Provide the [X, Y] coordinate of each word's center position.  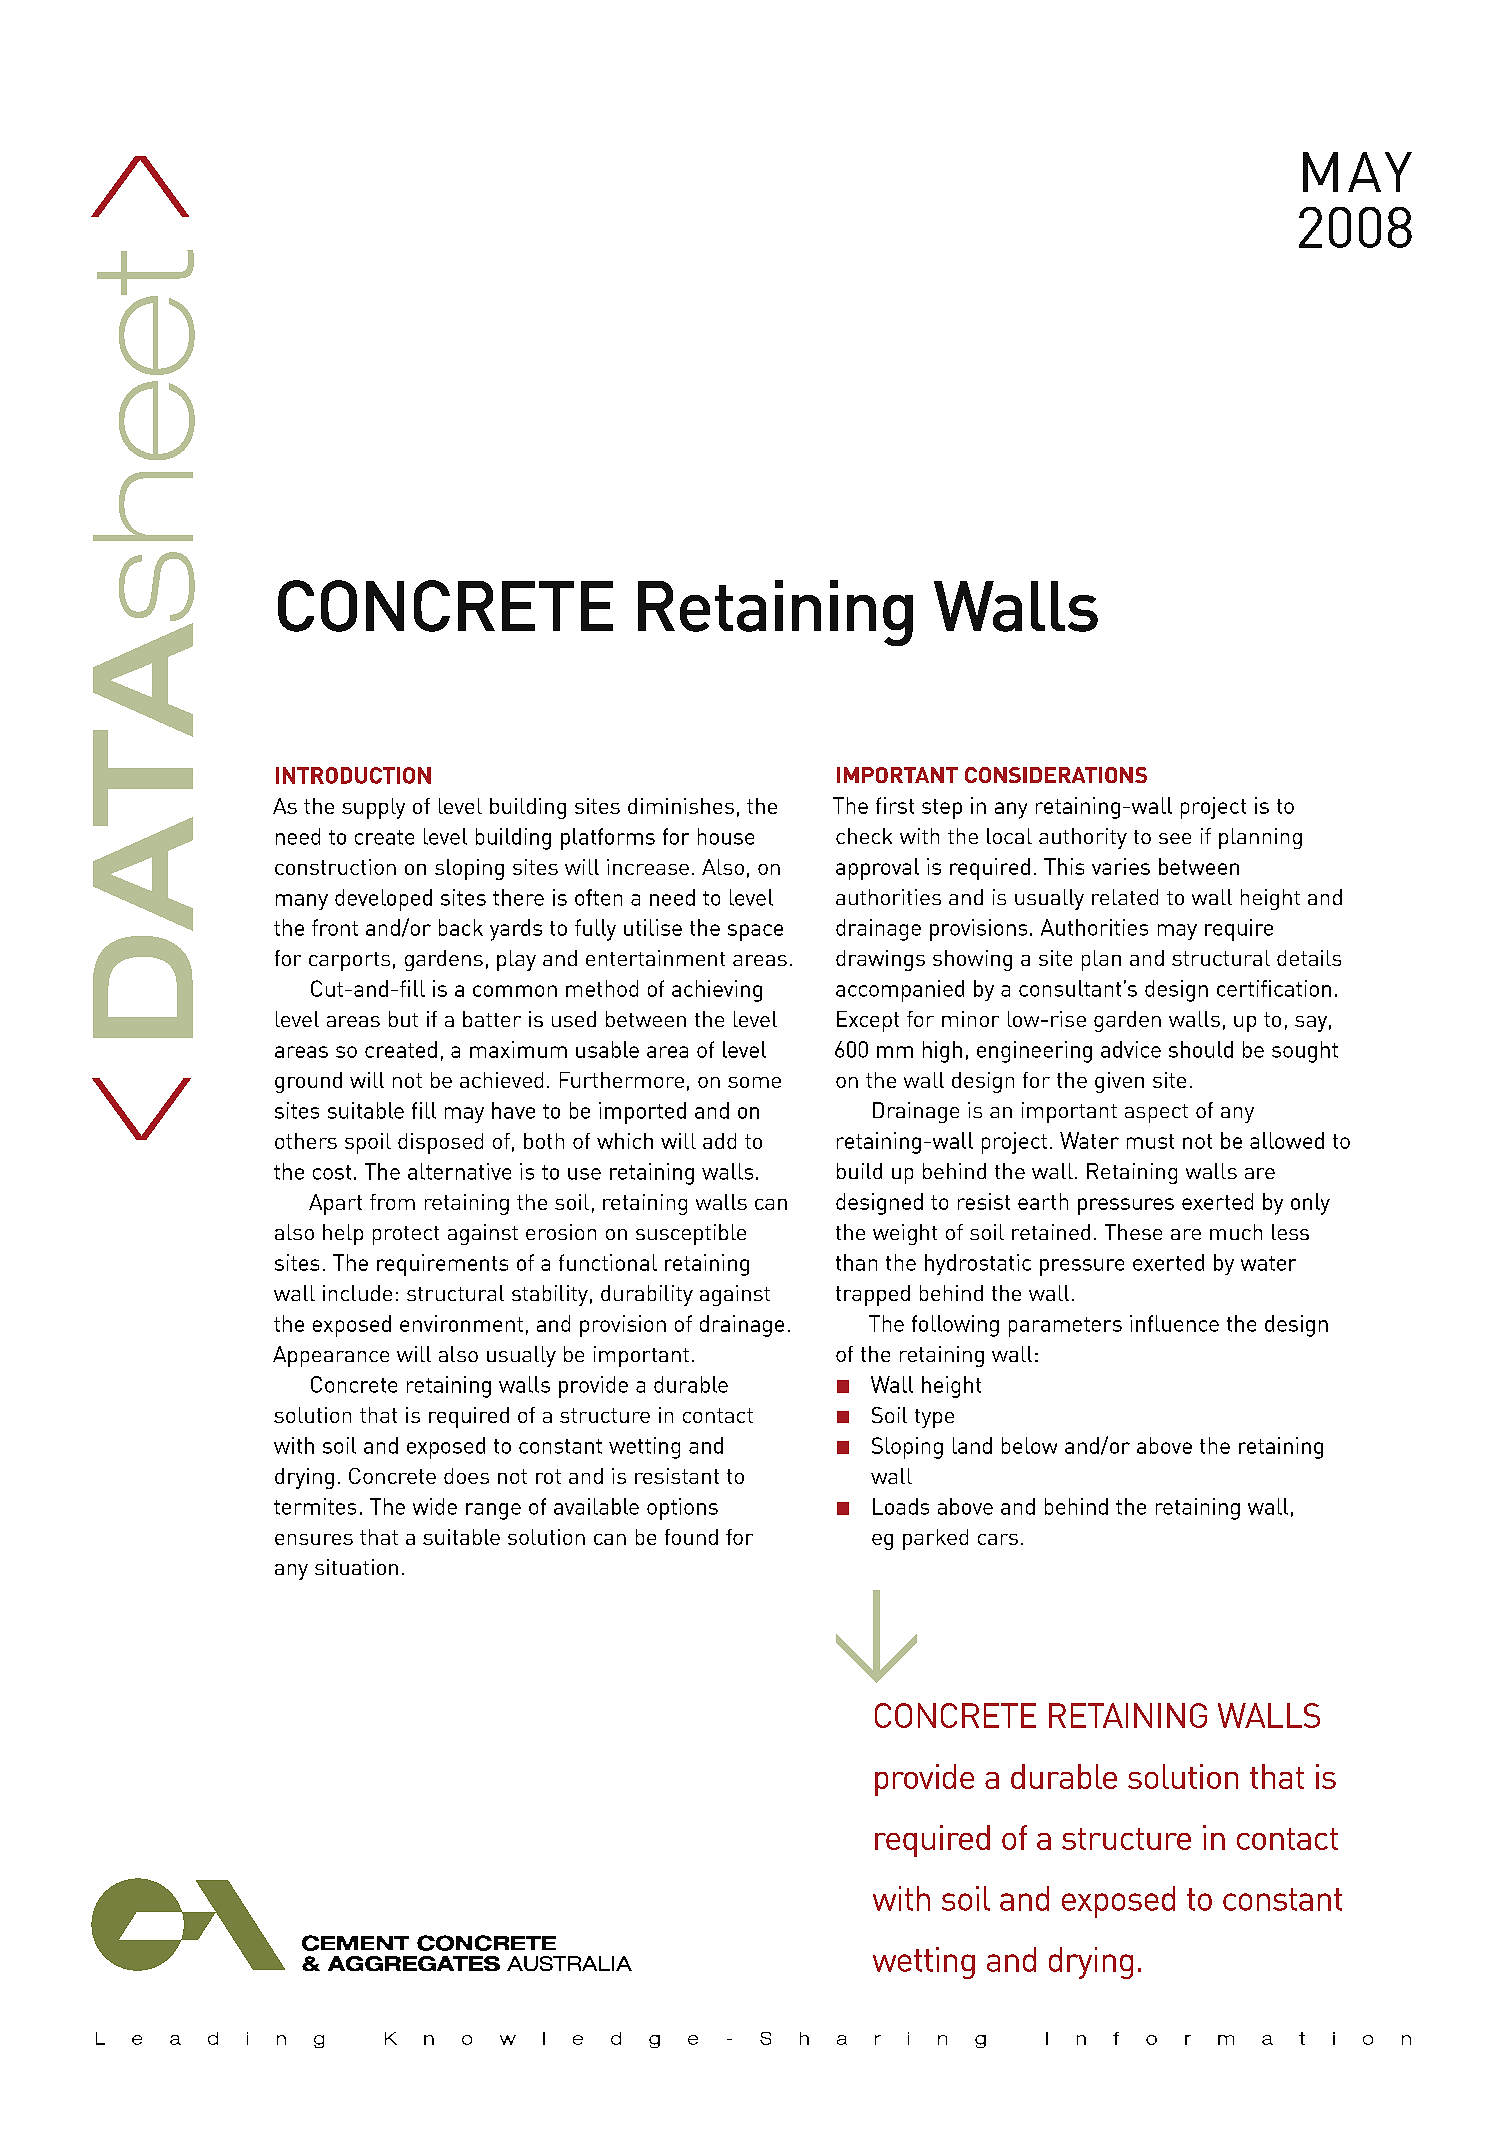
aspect [1156, 1113]
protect [406, 1235]
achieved [501, 1080]
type [934, 1418]
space [755, 932]
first [895, 805]
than [856, 1262]
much [1236, 1232]
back [461, 927]
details [1309, 958]
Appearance [331, 1356]
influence [1174, 1323]
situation [356, 1567]
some [754, 1082]
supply [373, 808]
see [1175, 838]
